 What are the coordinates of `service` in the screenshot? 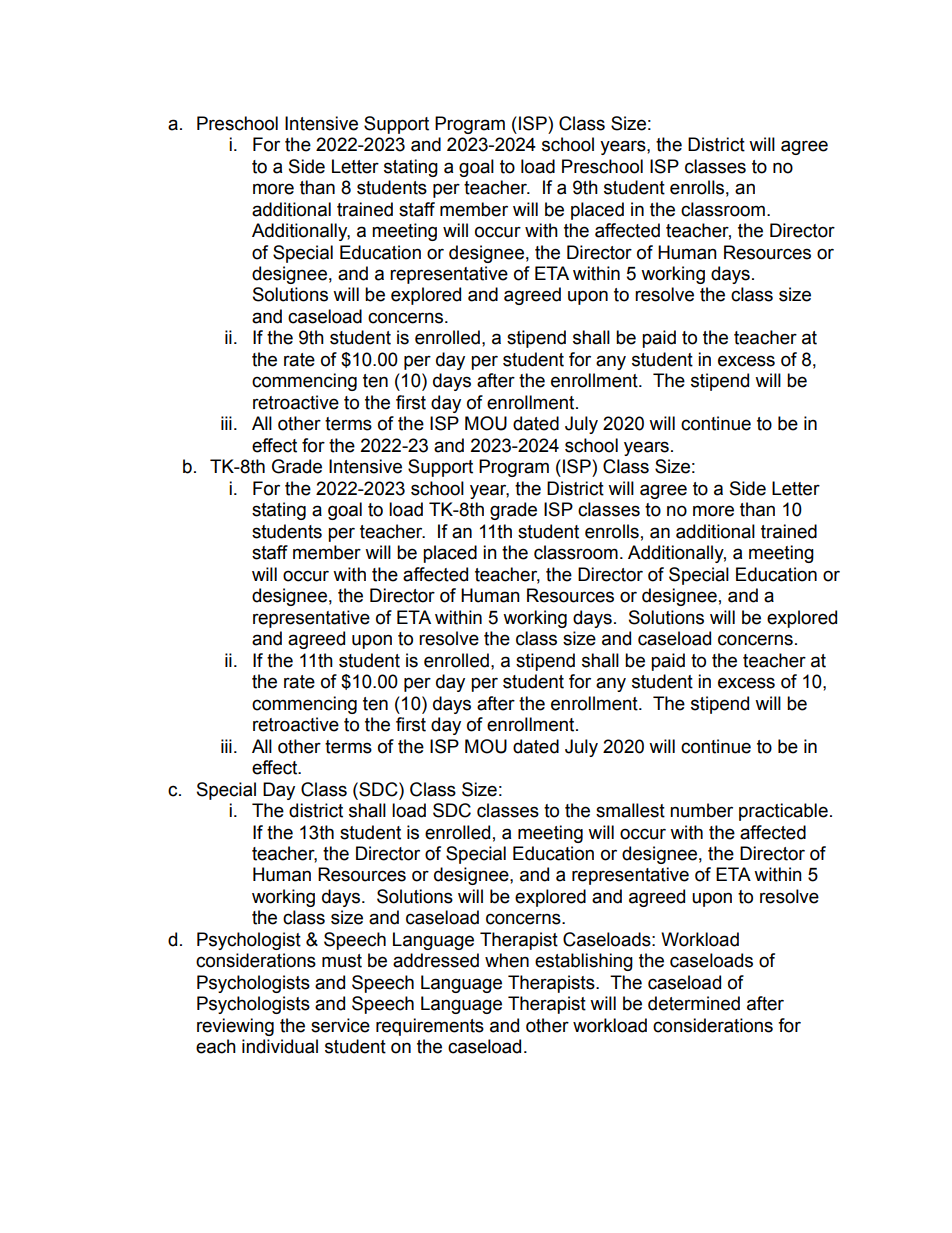 It's located at (340, 1025).
